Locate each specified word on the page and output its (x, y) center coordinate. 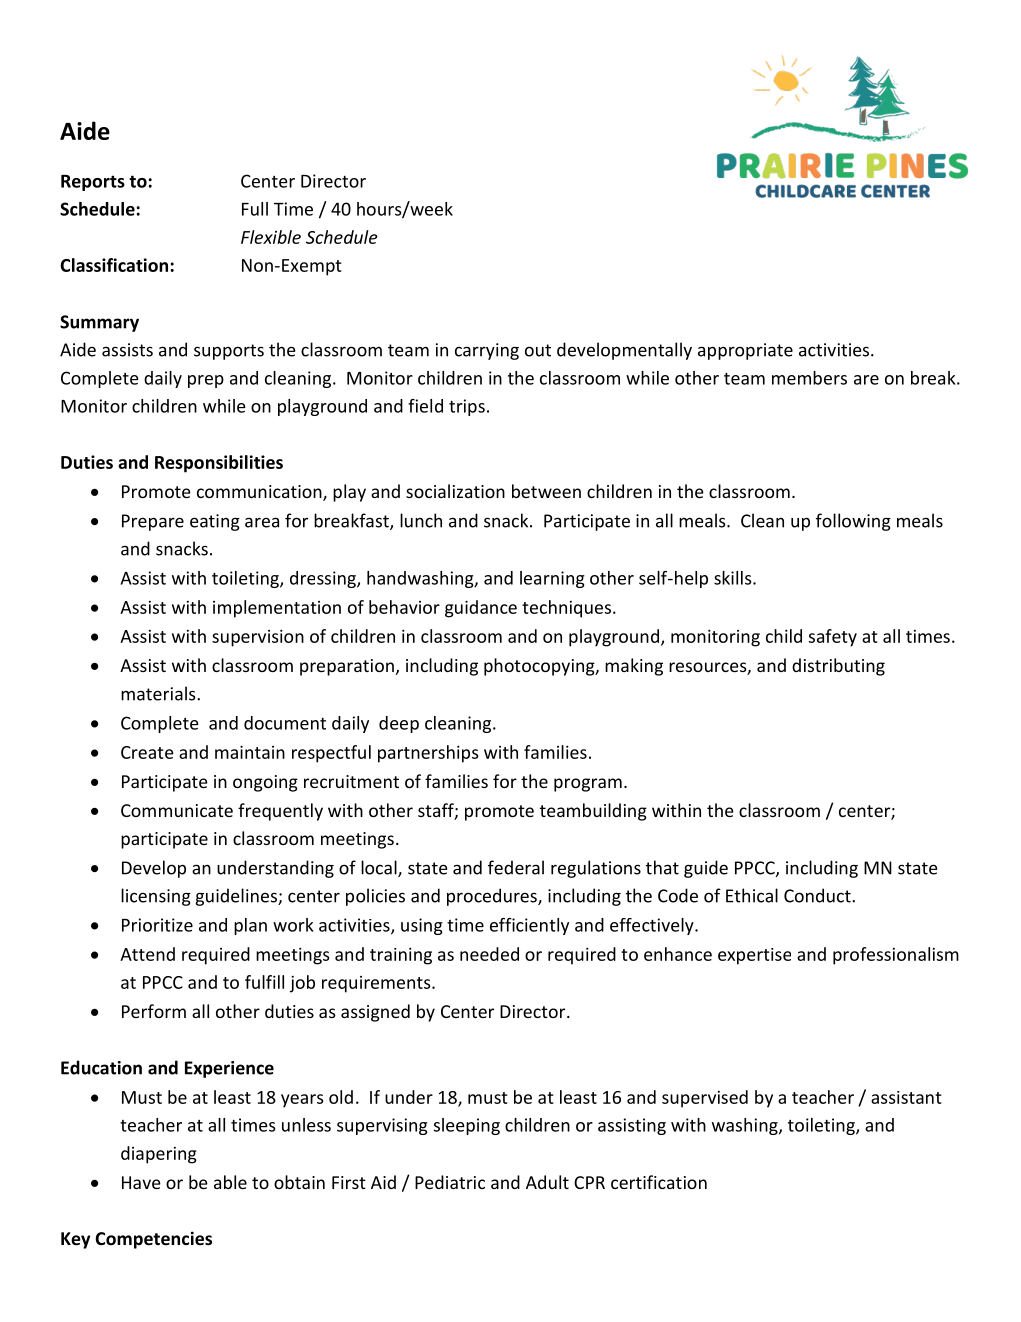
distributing (838, 667)
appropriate (745, 351)
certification (659, 1182)
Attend (147, 954)
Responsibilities (219, 464)
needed (489, 954)
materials (159, 693)
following (853, 522)
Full (255, 209)
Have (141, 1182)
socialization (455, 491)
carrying (487, 351)
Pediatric (450, 1182)
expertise (754, 956)
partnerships (428, 754)
